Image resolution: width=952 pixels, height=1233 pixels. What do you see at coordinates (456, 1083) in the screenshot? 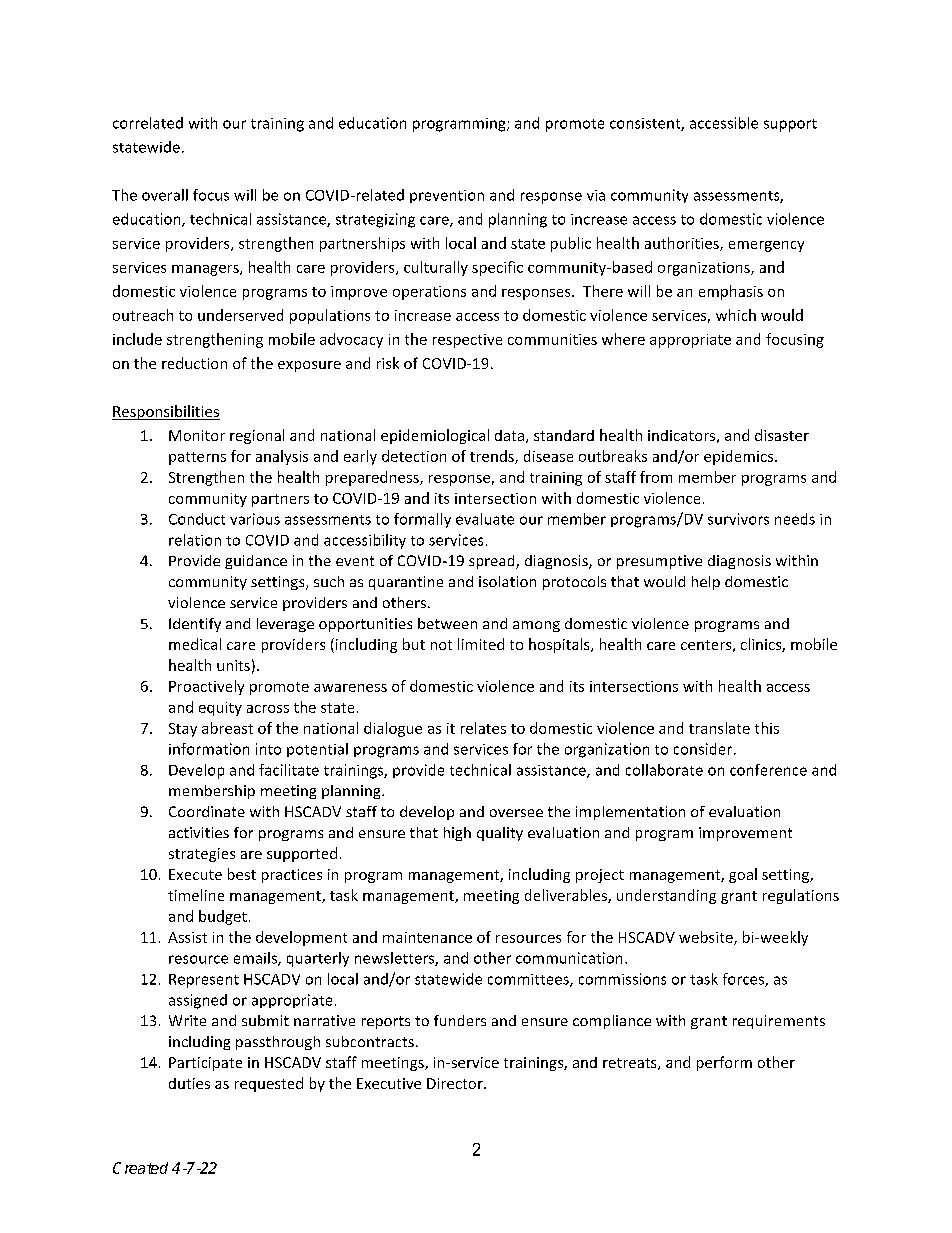
I see `Director` at bounding box center [456, 1083].
